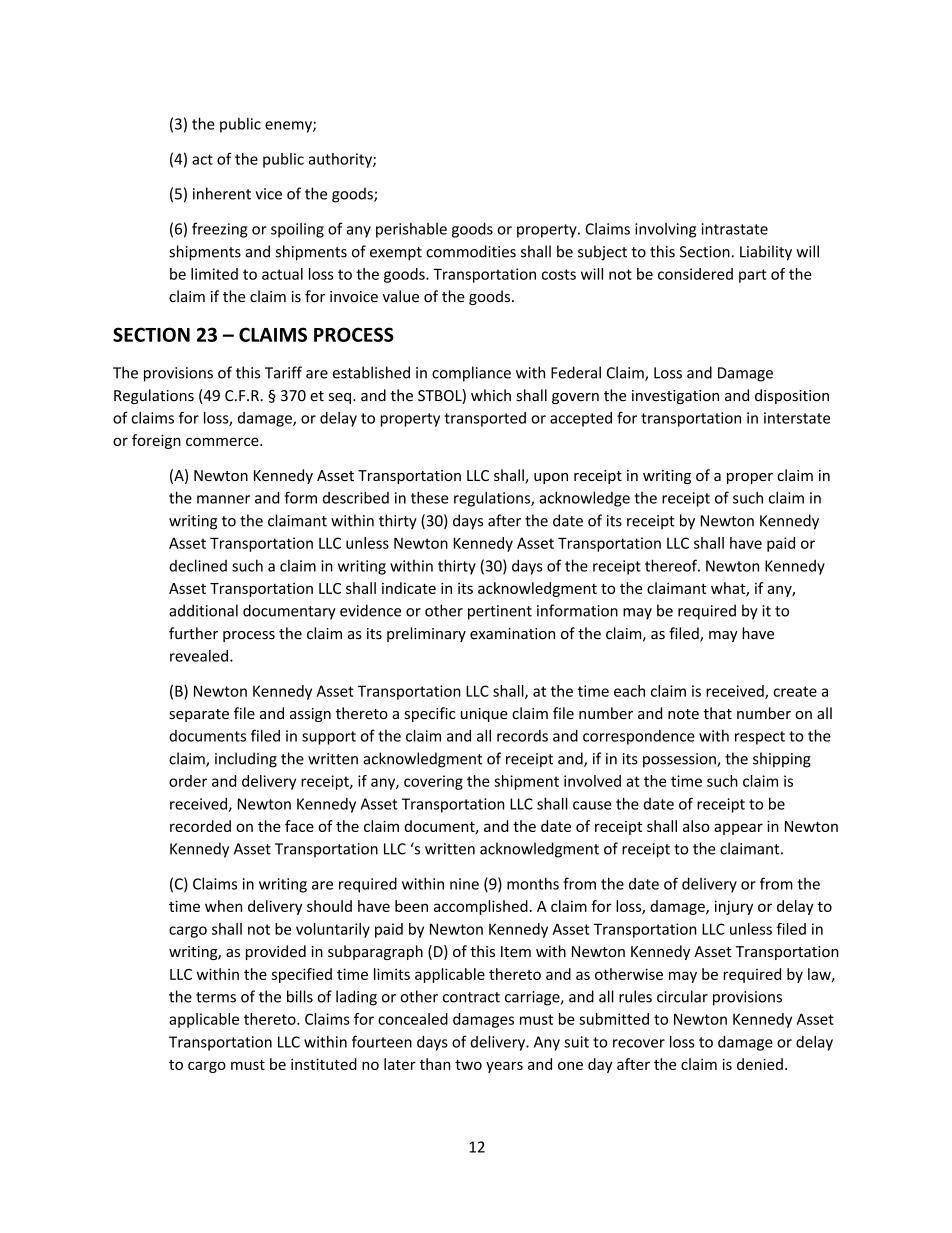  I want to click on intrastate, so click(734, 229).
